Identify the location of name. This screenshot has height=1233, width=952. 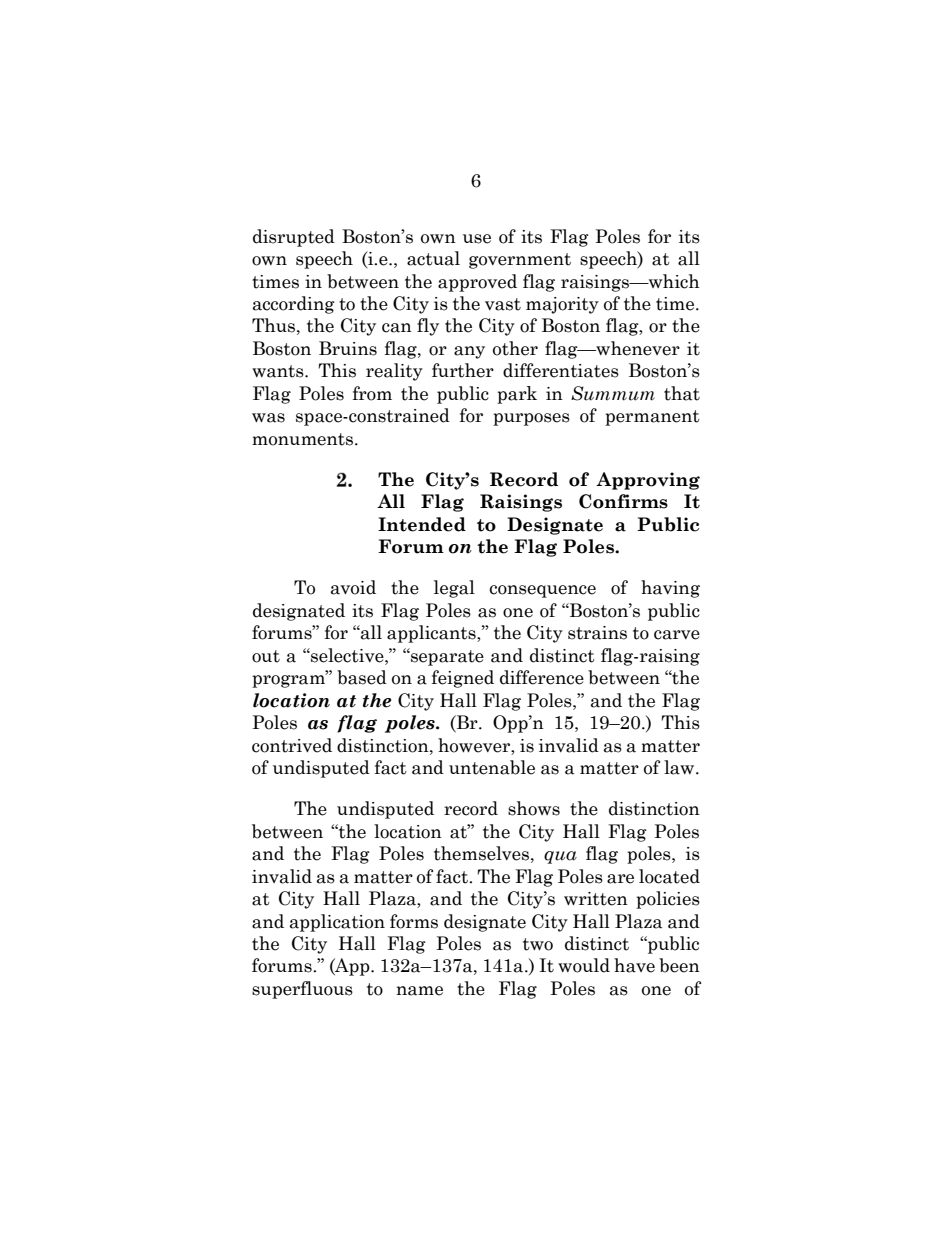
(419, 991).
